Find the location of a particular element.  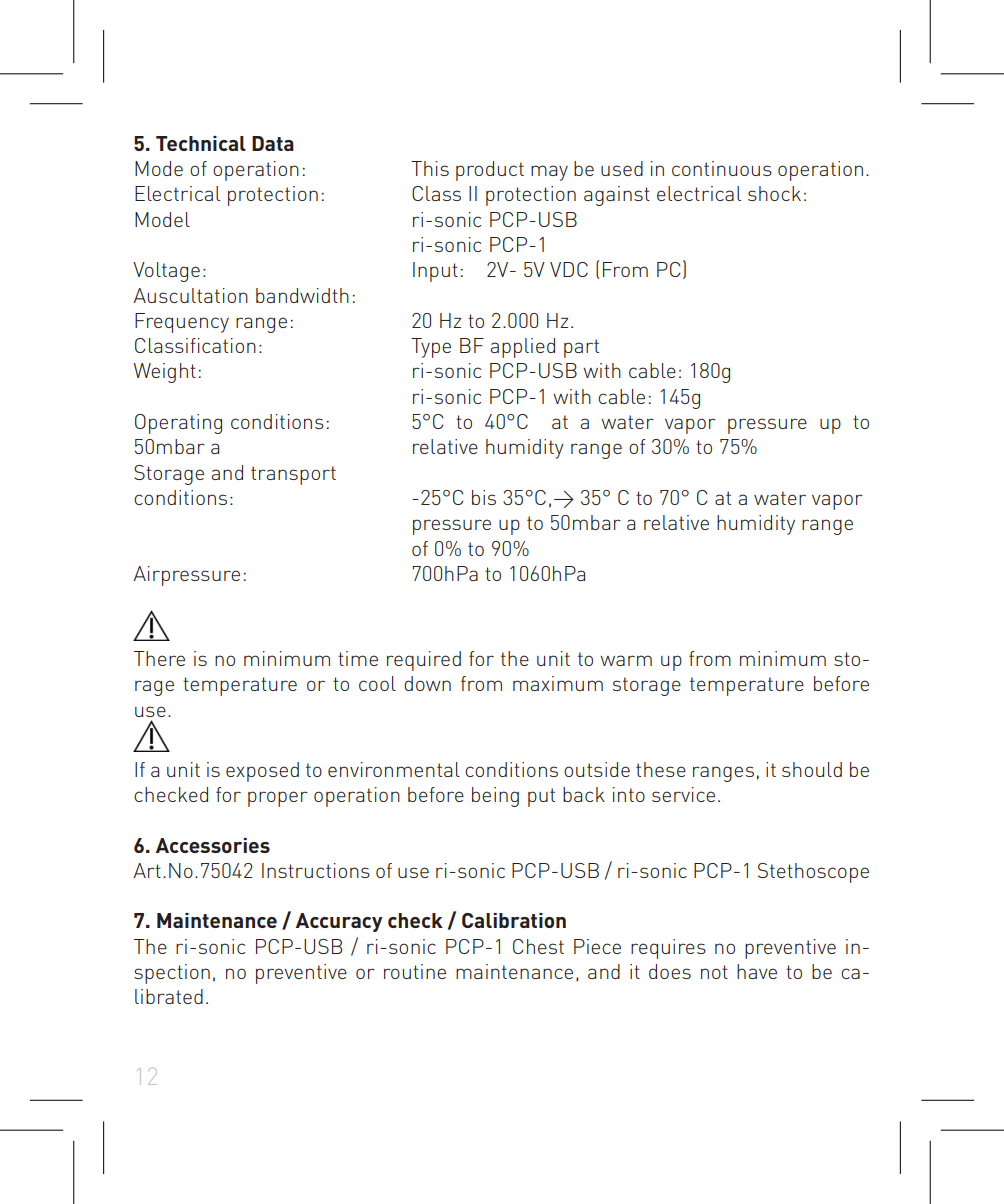

part is located at coordinates (581, 348).
